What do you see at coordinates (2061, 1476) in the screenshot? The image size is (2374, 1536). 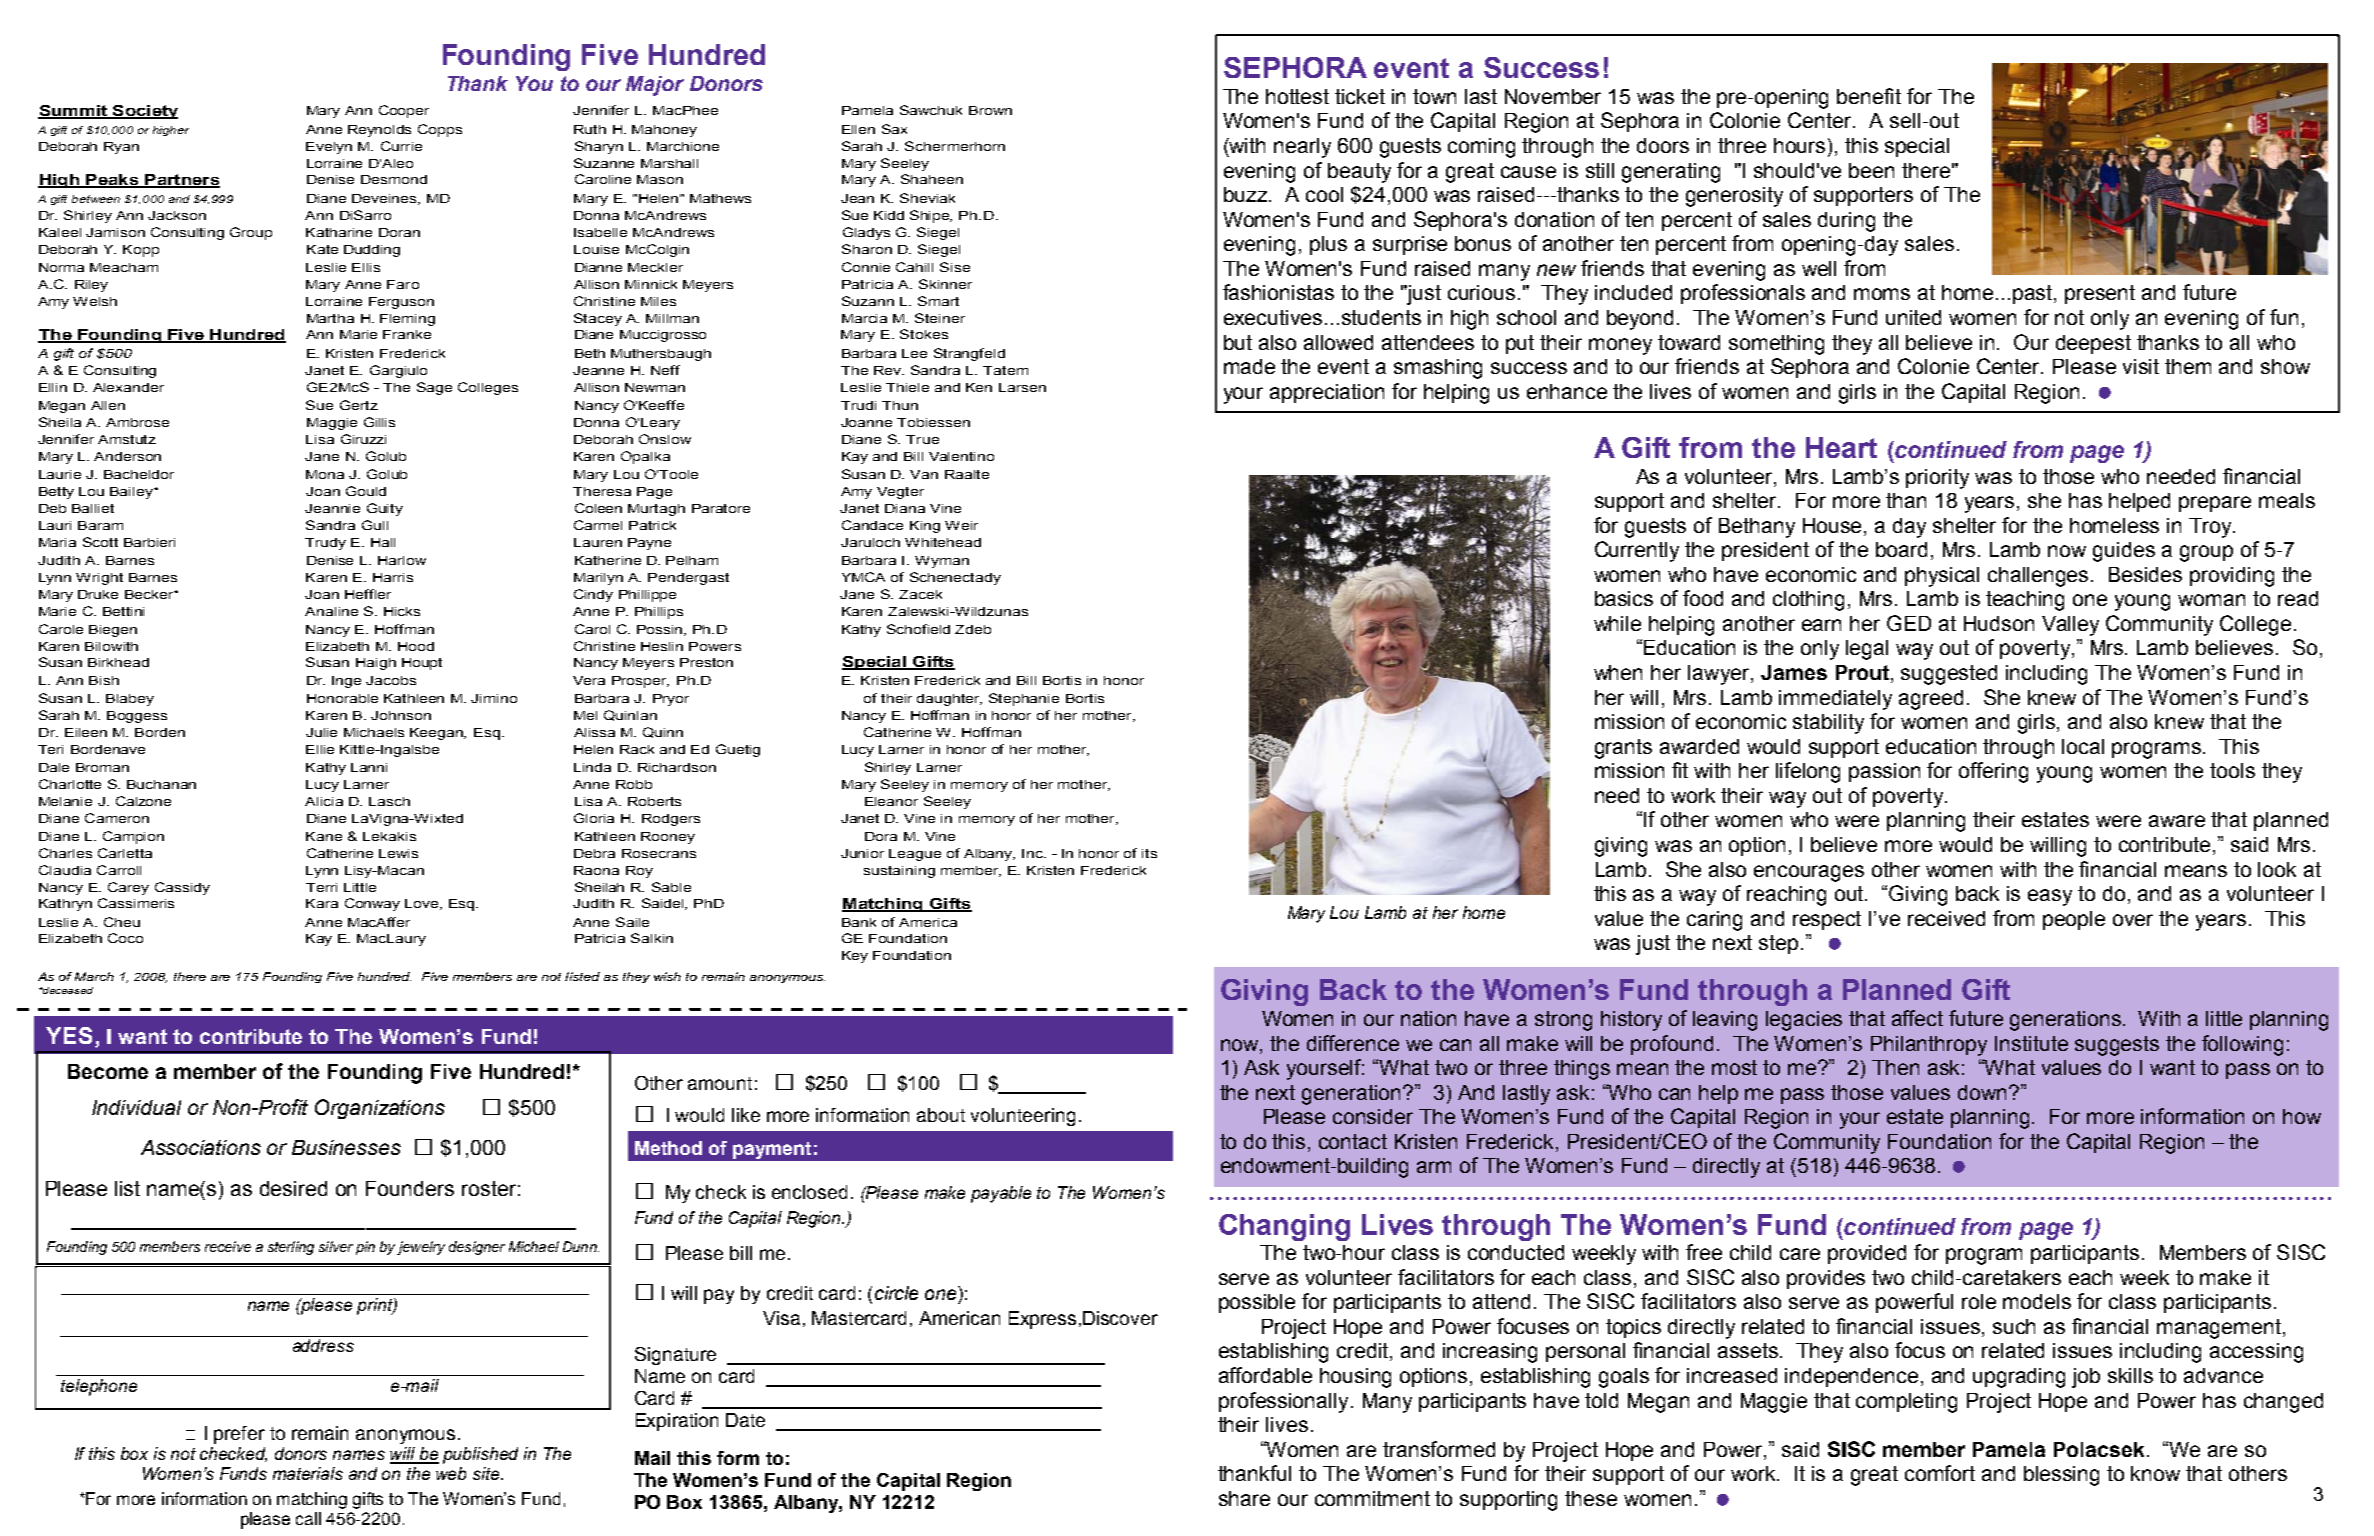 I see `blessing` at bounding box center [2061, 1476].
